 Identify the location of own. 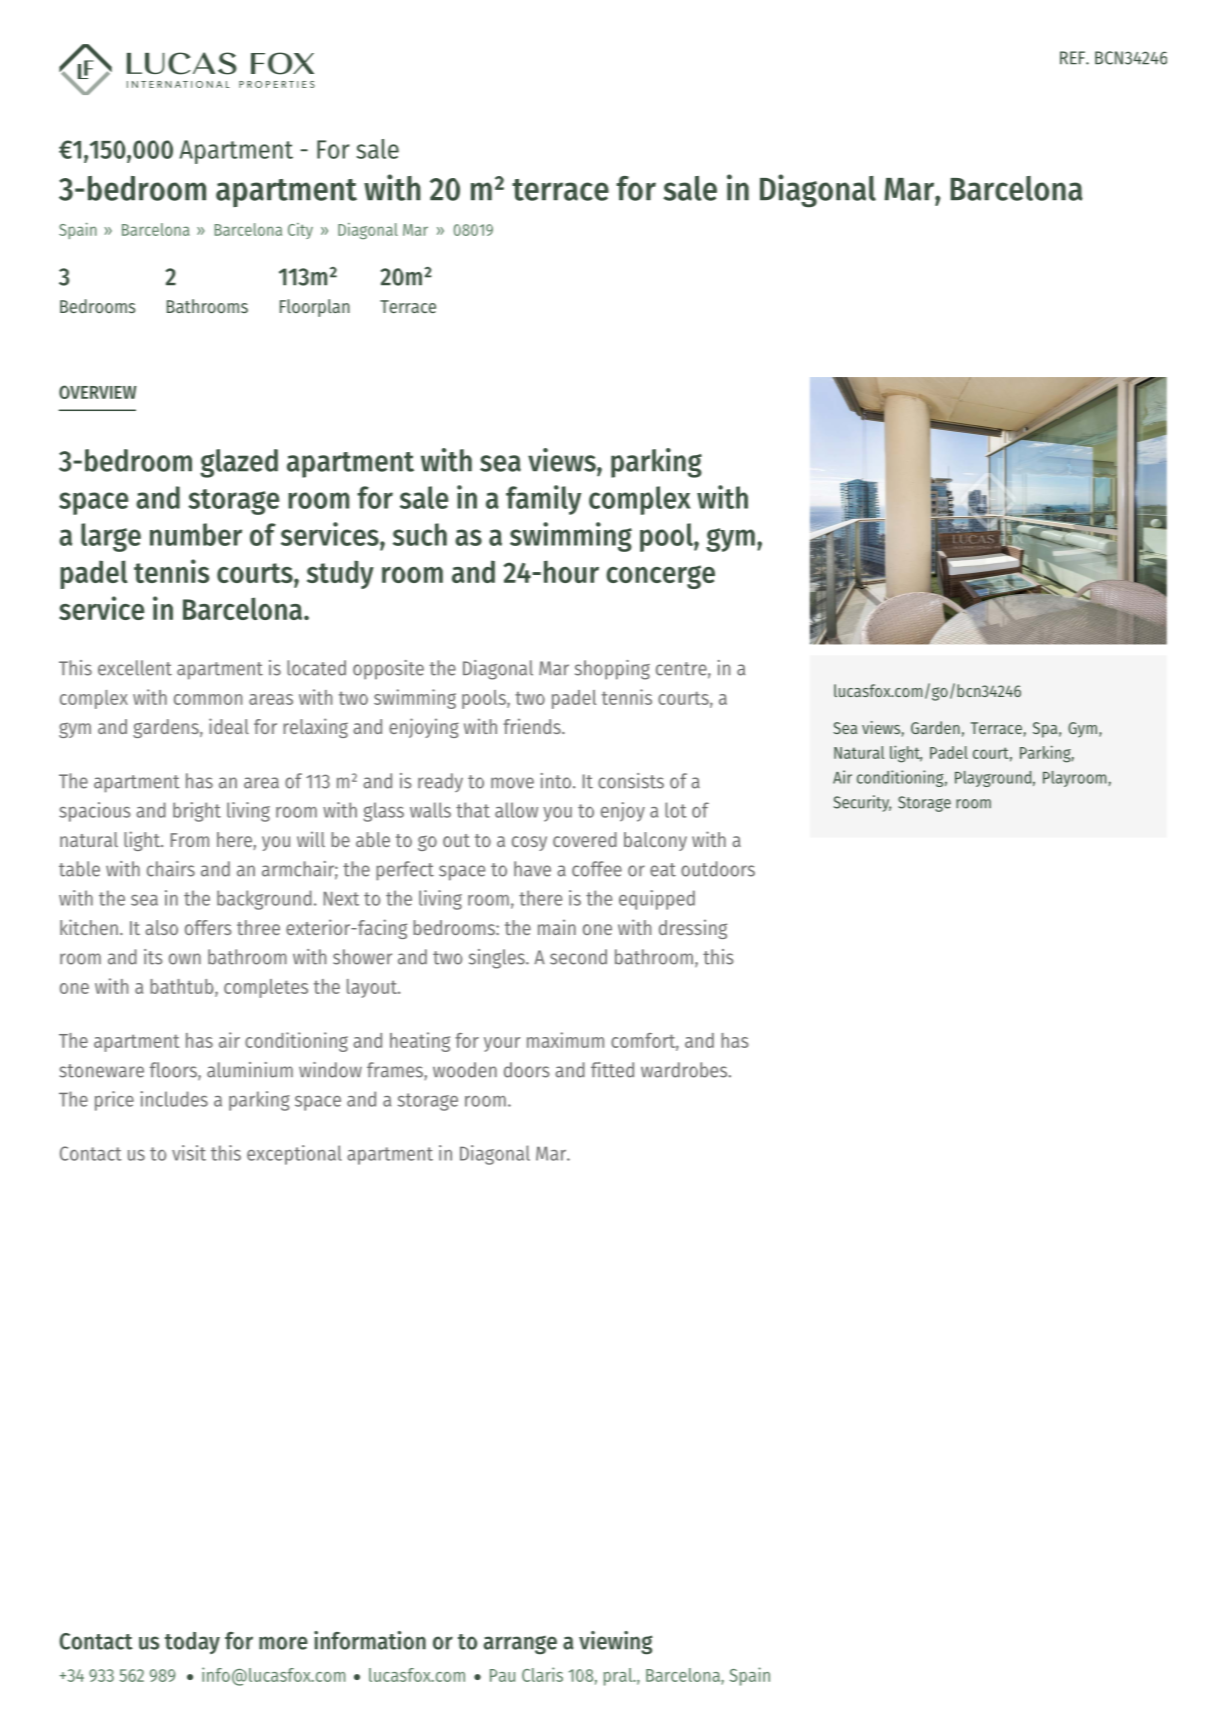
(185, 959).
